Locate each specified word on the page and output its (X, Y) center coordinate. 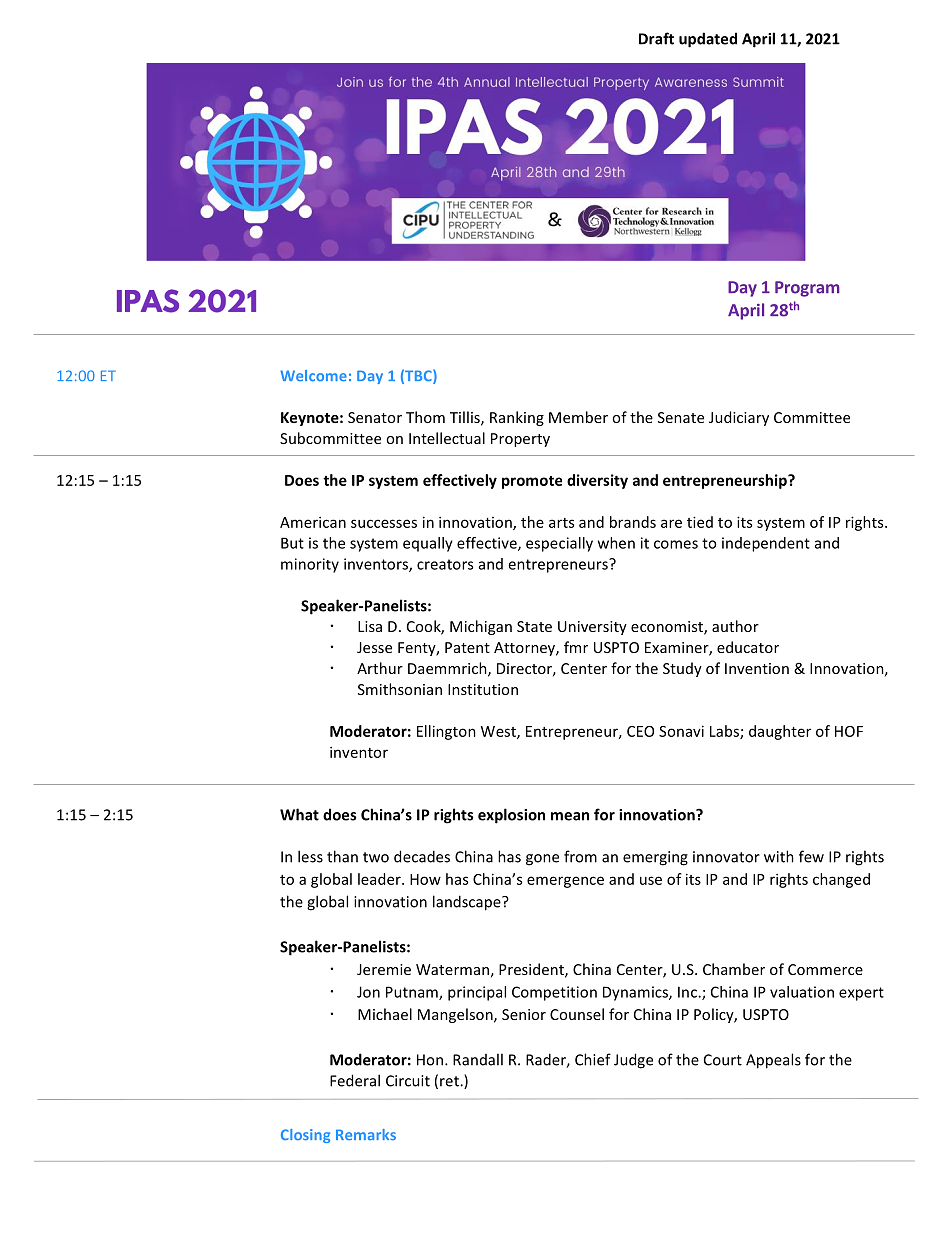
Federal (355, 1080)
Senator (375, 417)
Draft (656, 38)
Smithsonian (400, 689)
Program (807, 289)
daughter (780, 732)
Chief (593, 1059)
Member (578, 417)
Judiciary (739, 418)
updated (708, 40)
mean (570, 816)
